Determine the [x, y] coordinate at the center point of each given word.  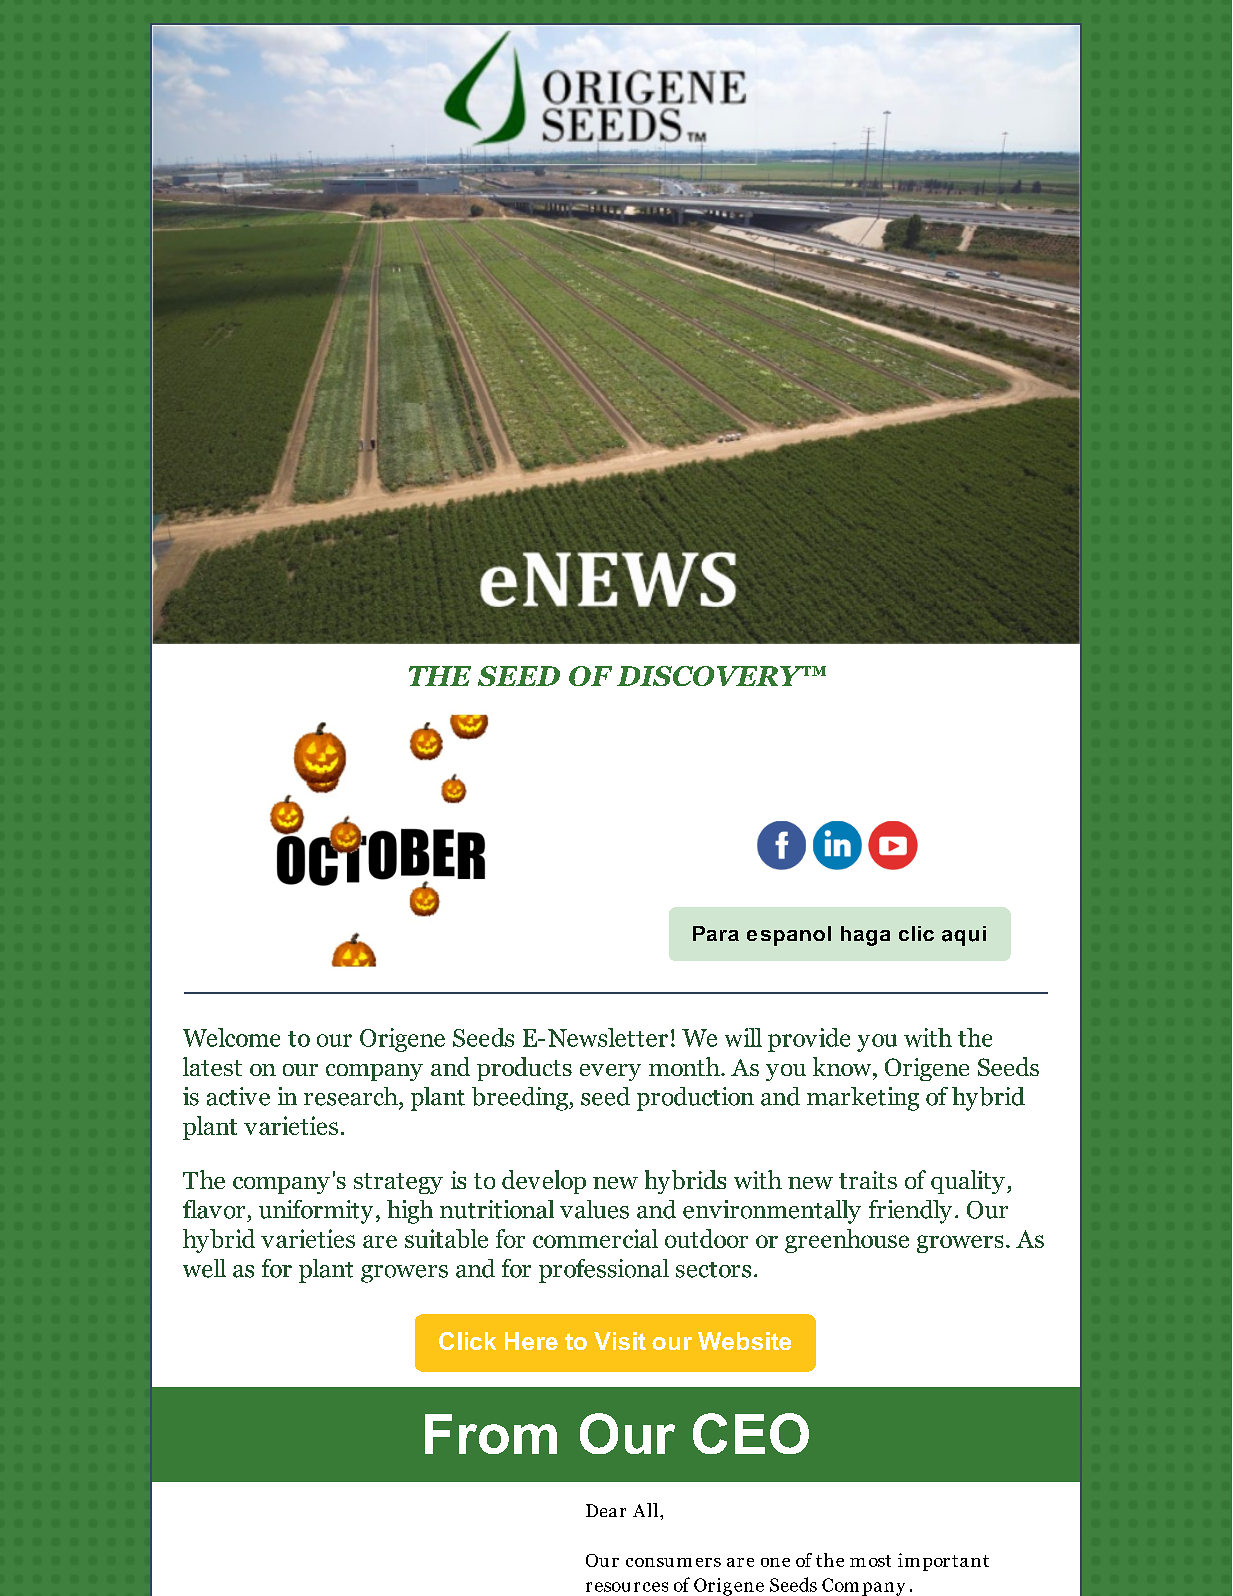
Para [716, 933]
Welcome [231, 1037]
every [610, 1072]
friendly [910, 1212]
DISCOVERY [711, 676]
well [204, 1268]
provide [809, 1040]
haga [865, 936]
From [491, 1434]
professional [604, 1271]
